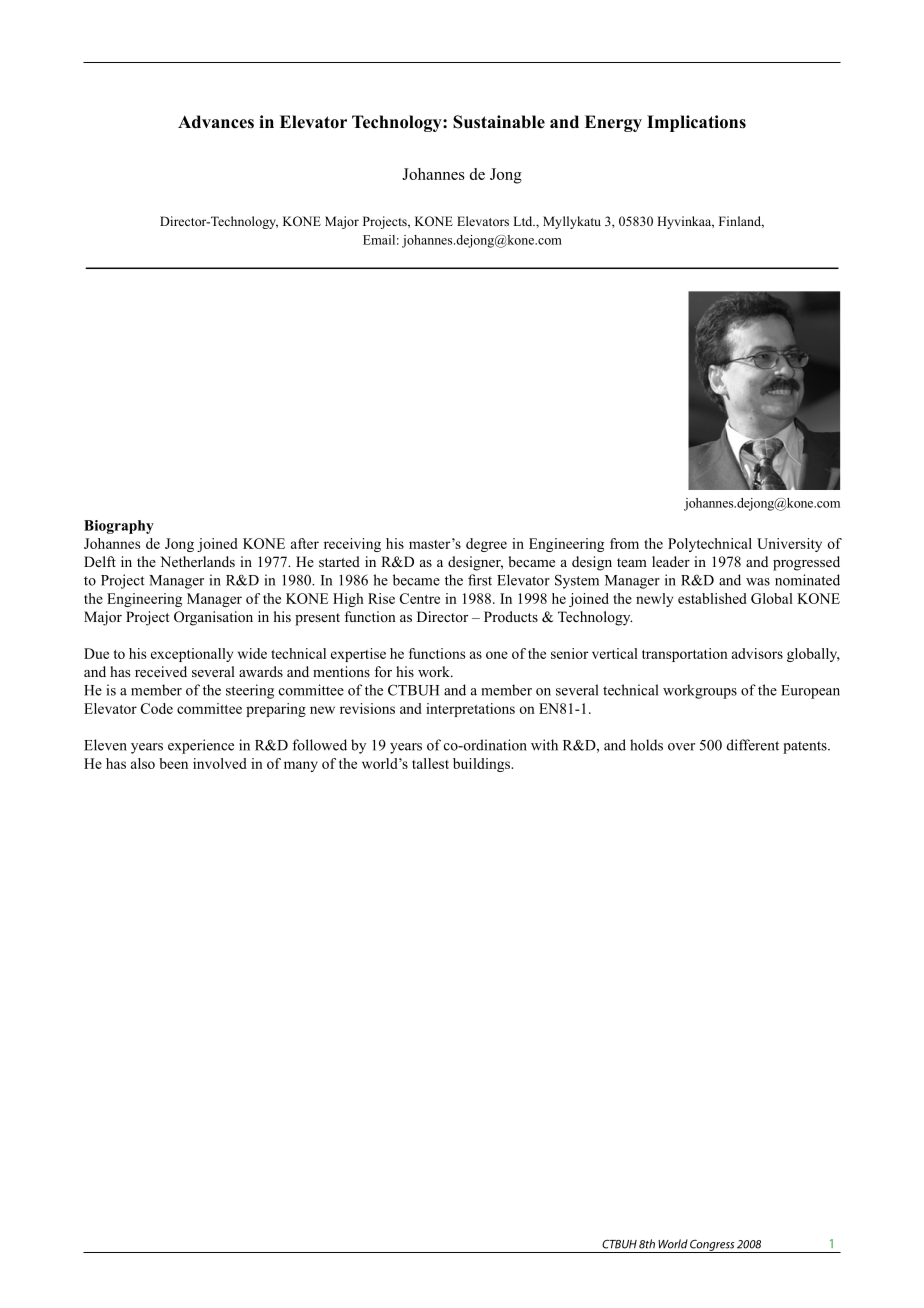 This page has height=1308, width=924. Describe the element at coordinates (757, 653) in the page. I see `advisors` at that location.
